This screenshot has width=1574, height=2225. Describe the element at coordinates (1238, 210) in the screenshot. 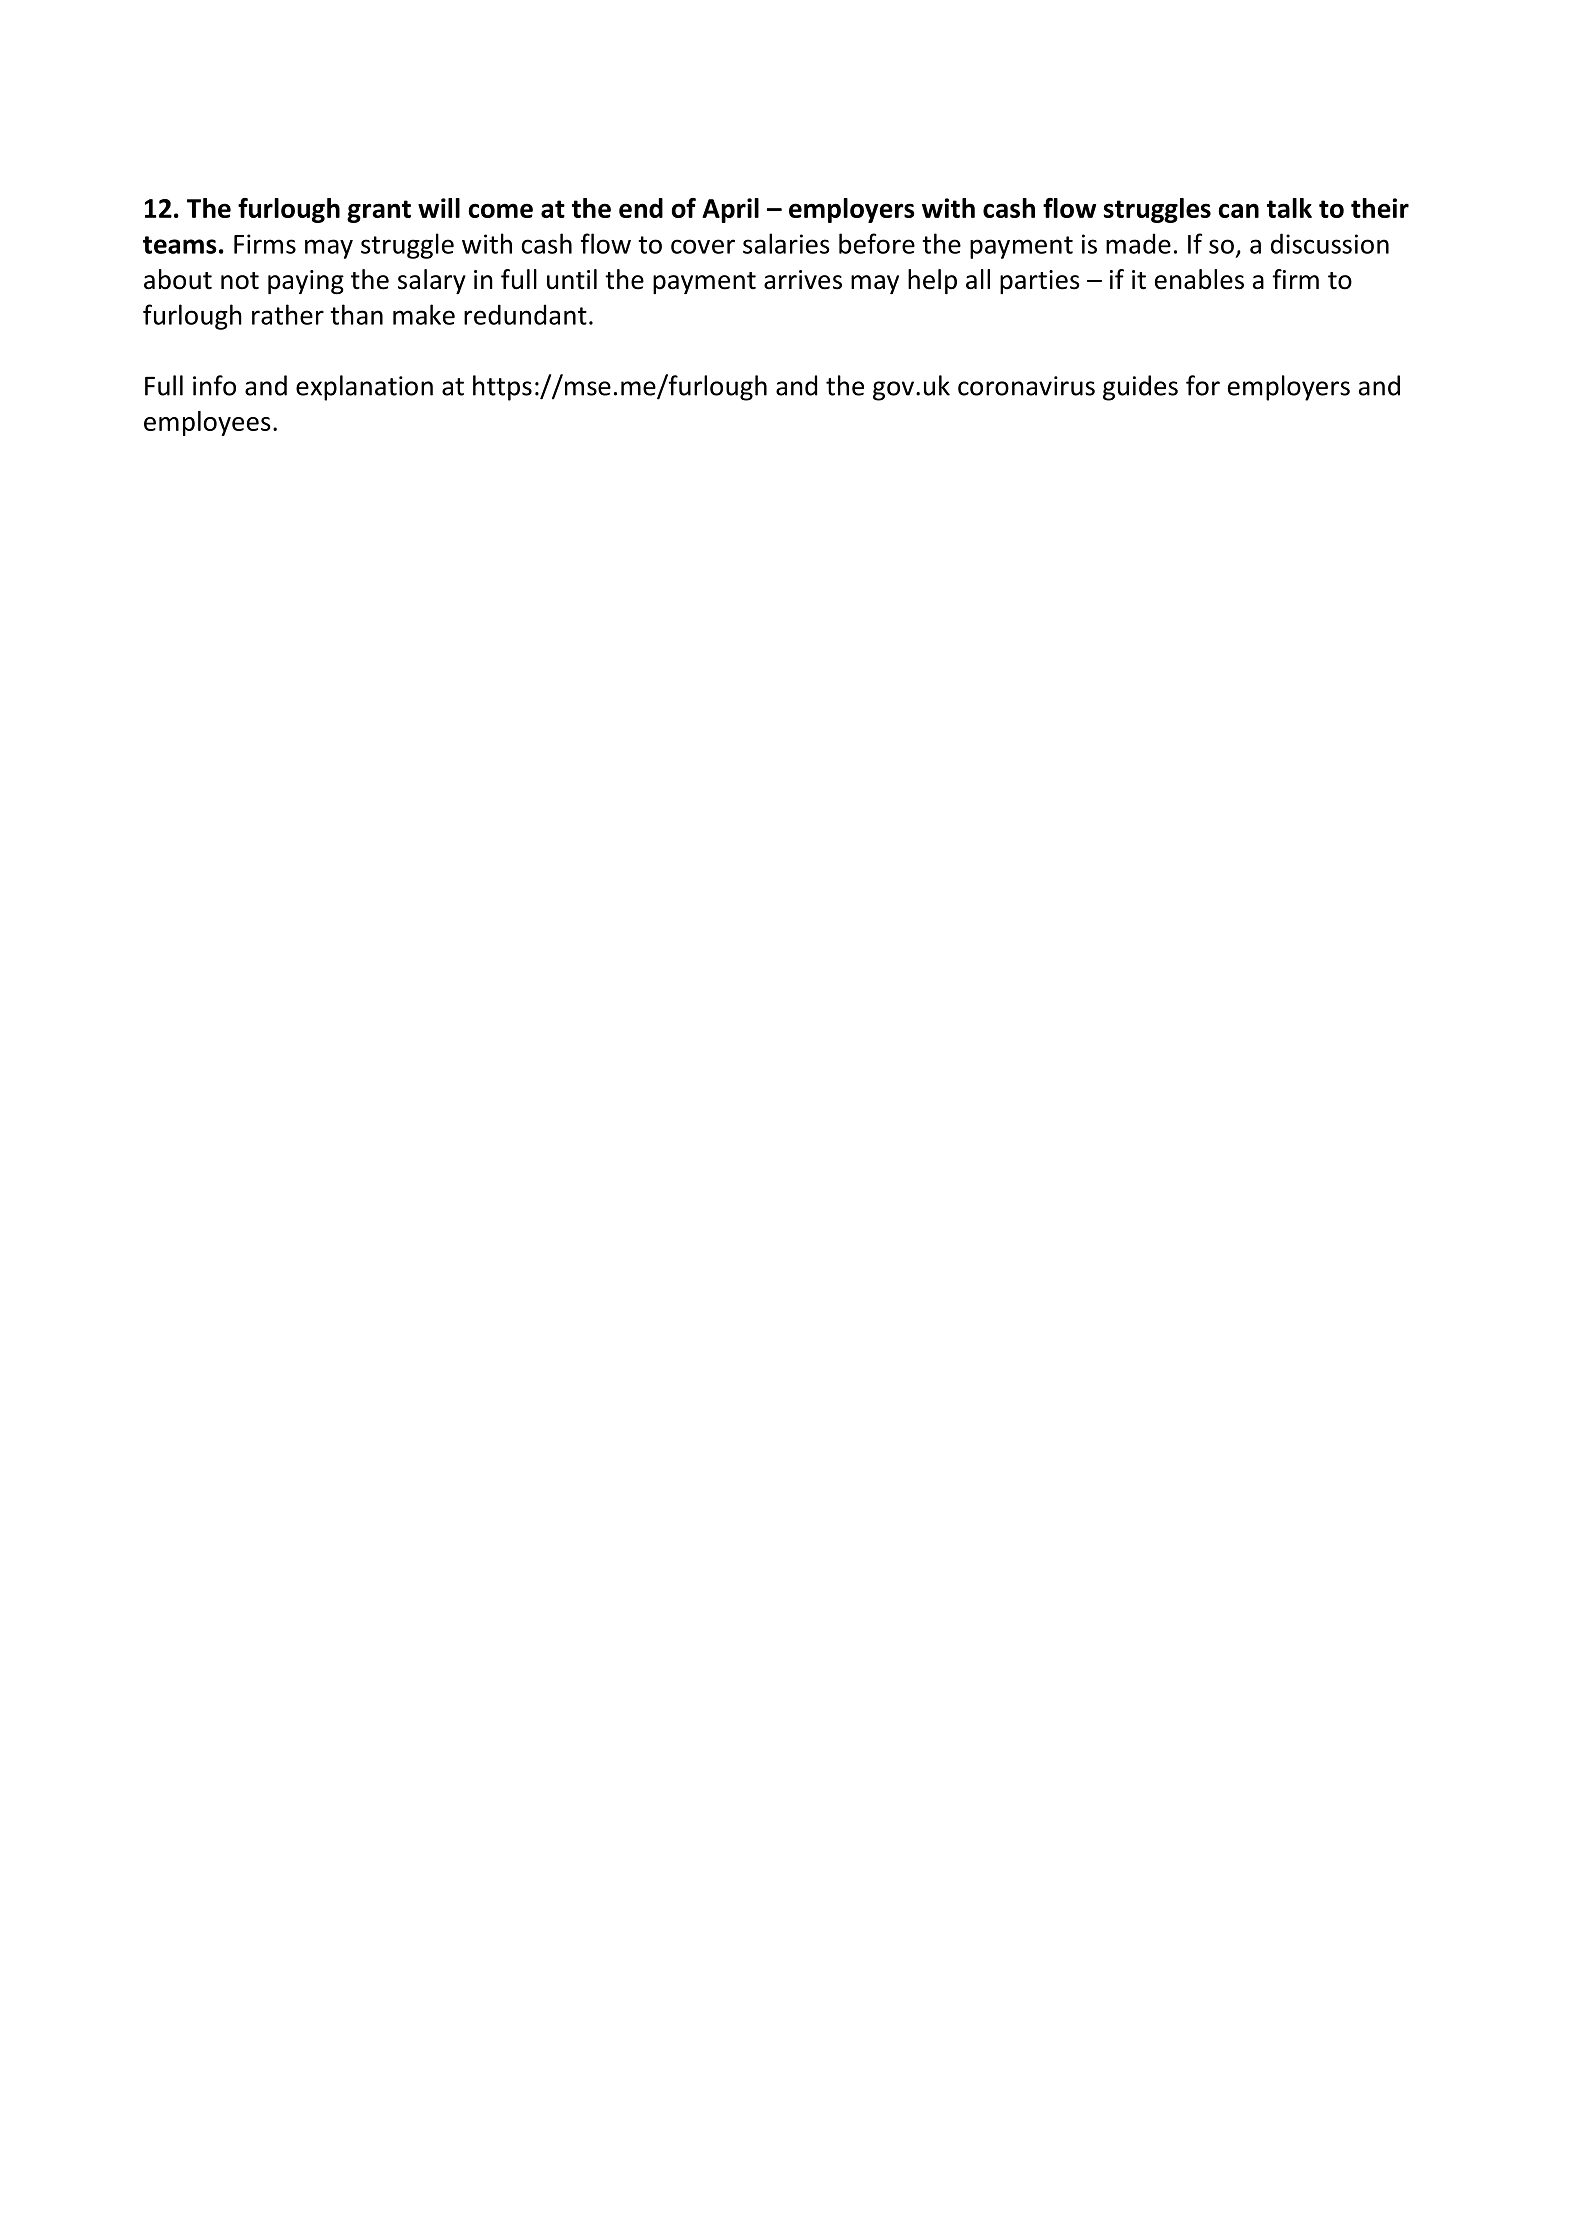

I see `can` at that location.
